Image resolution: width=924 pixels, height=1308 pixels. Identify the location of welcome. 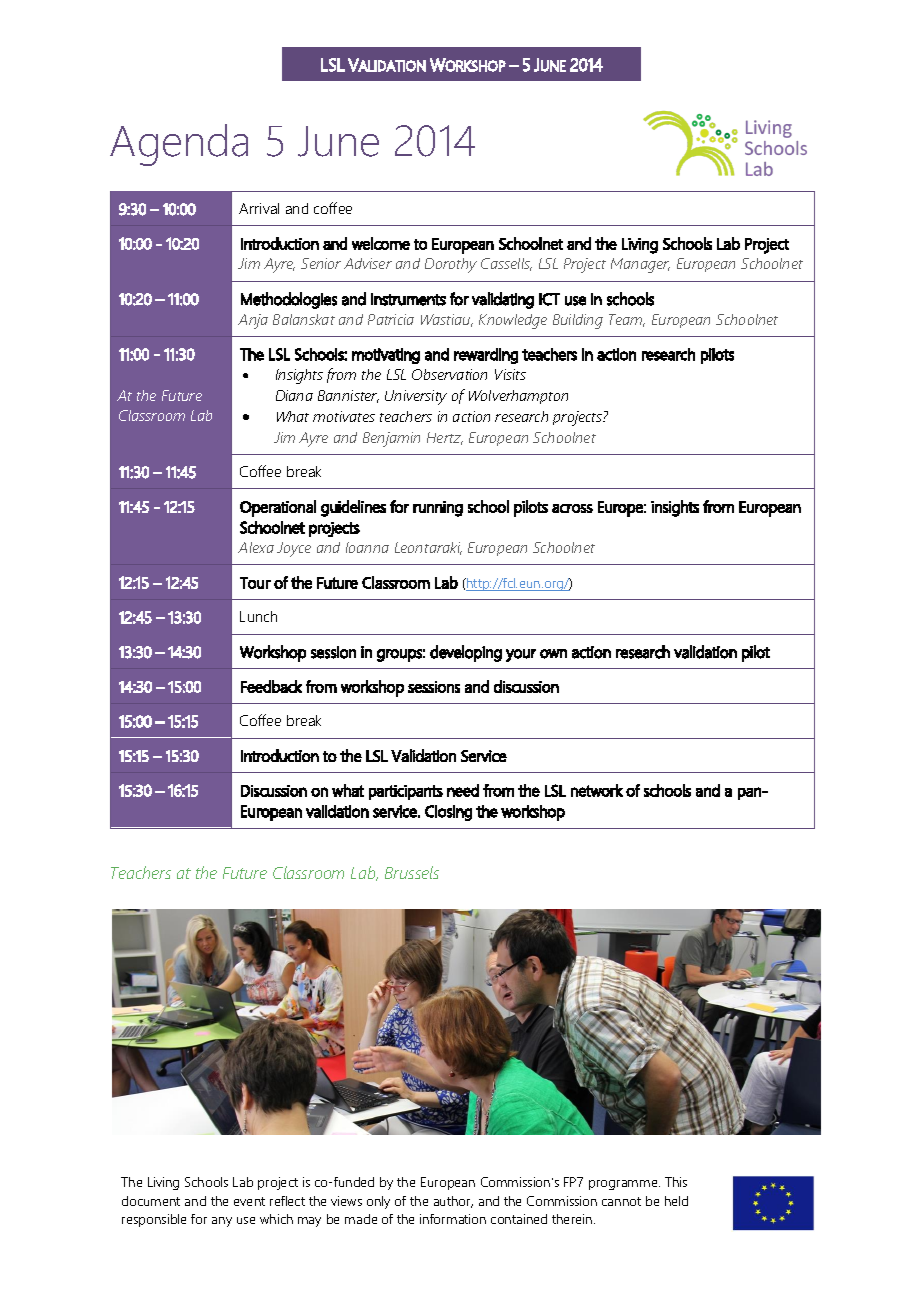
(381, 243).
